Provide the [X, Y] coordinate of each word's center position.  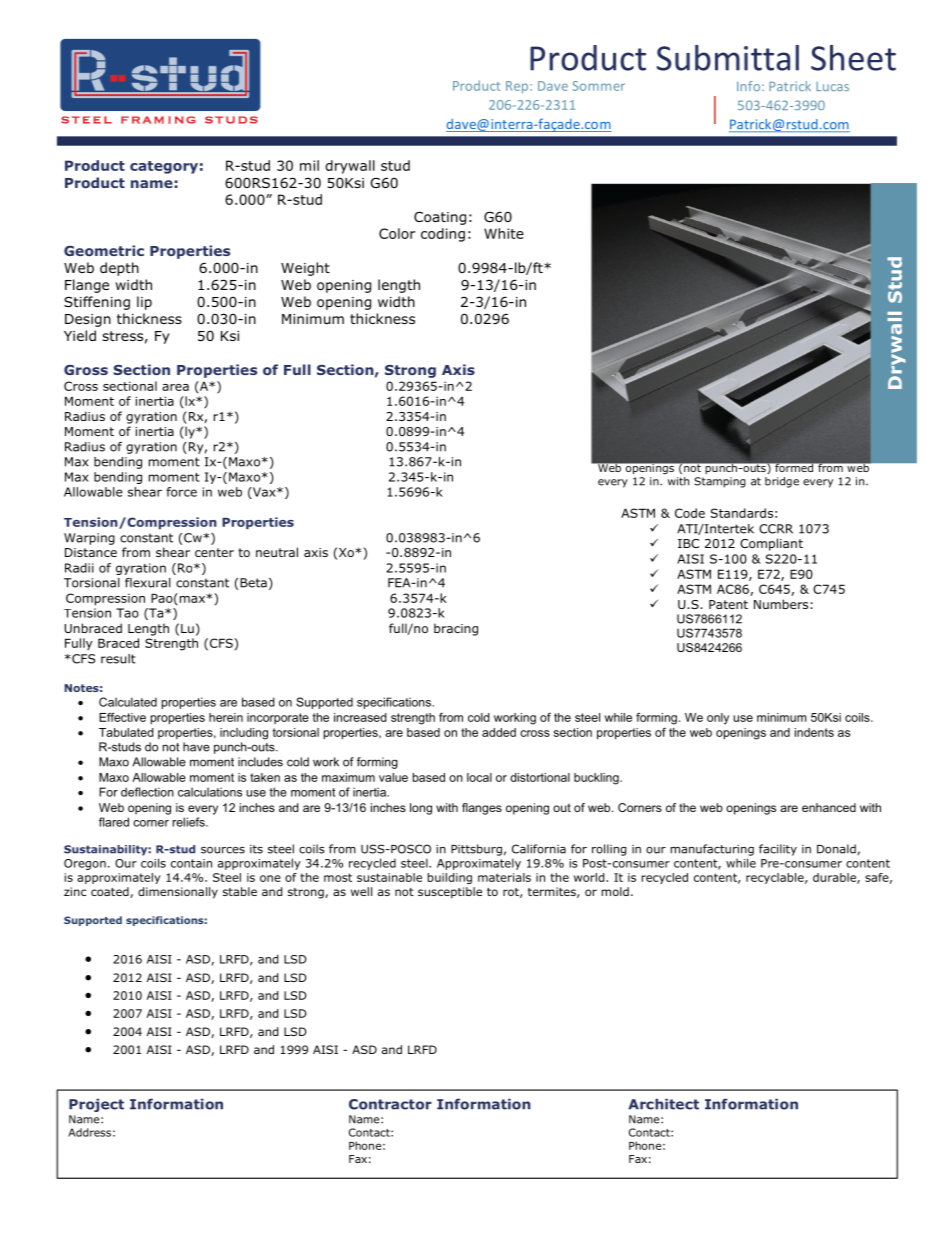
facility [778, 850]
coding [443, 235]
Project [96, 1105]
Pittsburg [476, 850]
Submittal [728, 58]
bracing [456, 629]
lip [144, 303]
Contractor [390, 1104]
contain [191, 863]
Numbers [781, 604]
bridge [782, 482]
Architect [663, 1104]
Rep [518, 87]
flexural [148, 583]
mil [309, 165]
